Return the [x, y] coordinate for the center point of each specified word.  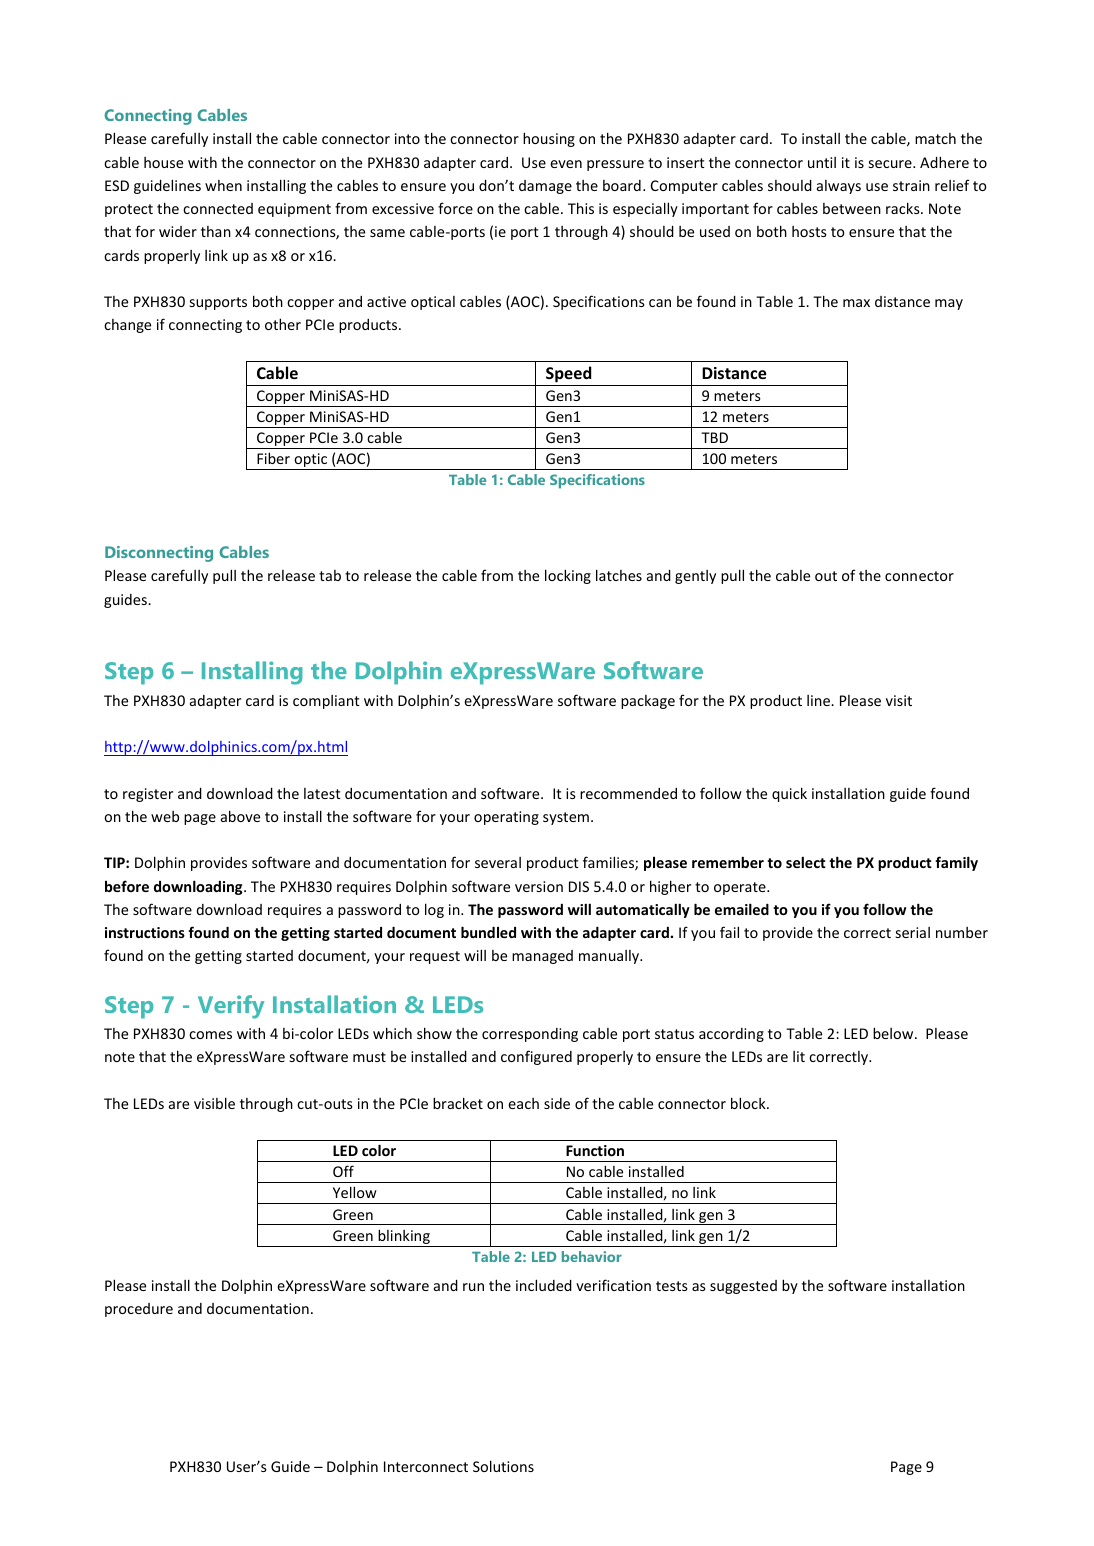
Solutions [503, 1466]
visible [214, 1103]
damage [545, 187]
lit [799, 1056]
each [523, 1103]
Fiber [273, 458]
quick [789, 794]
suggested [743, 1287]
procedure [139, 1310]
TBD [714, 437]
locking [568, 576]
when [223, 185]
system [566, 818]
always [839, 187]
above [240, 816]
